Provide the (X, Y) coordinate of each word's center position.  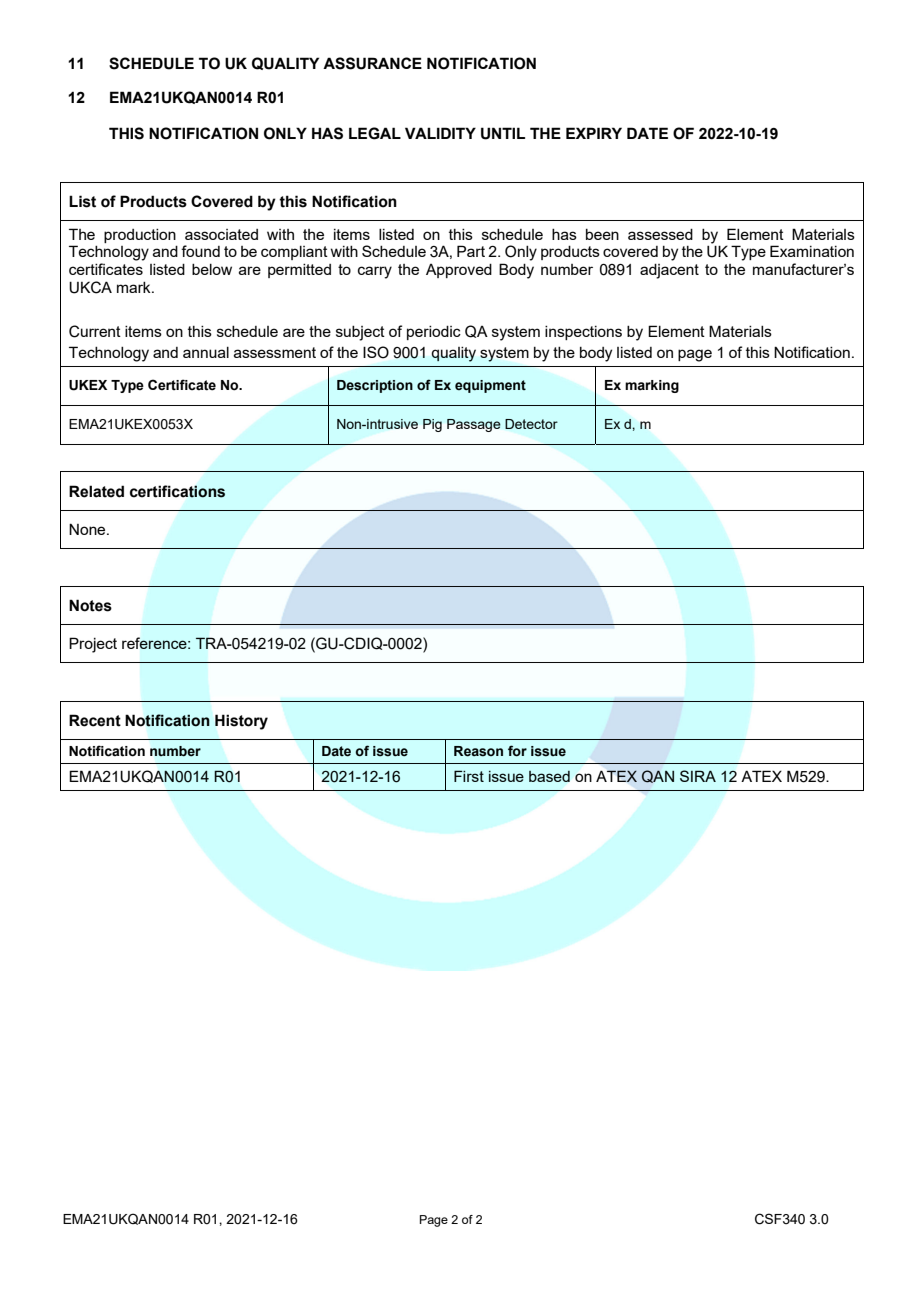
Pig (432, 425)
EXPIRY (594, 133)
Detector (531, 424)
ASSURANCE (372, 63)
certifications (177, 491)
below (212, 269)
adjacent (669, 271)
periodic (434, 333)
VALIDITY (440, 133)
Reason (478, 751)
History (241, 722)
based (549, 776)
